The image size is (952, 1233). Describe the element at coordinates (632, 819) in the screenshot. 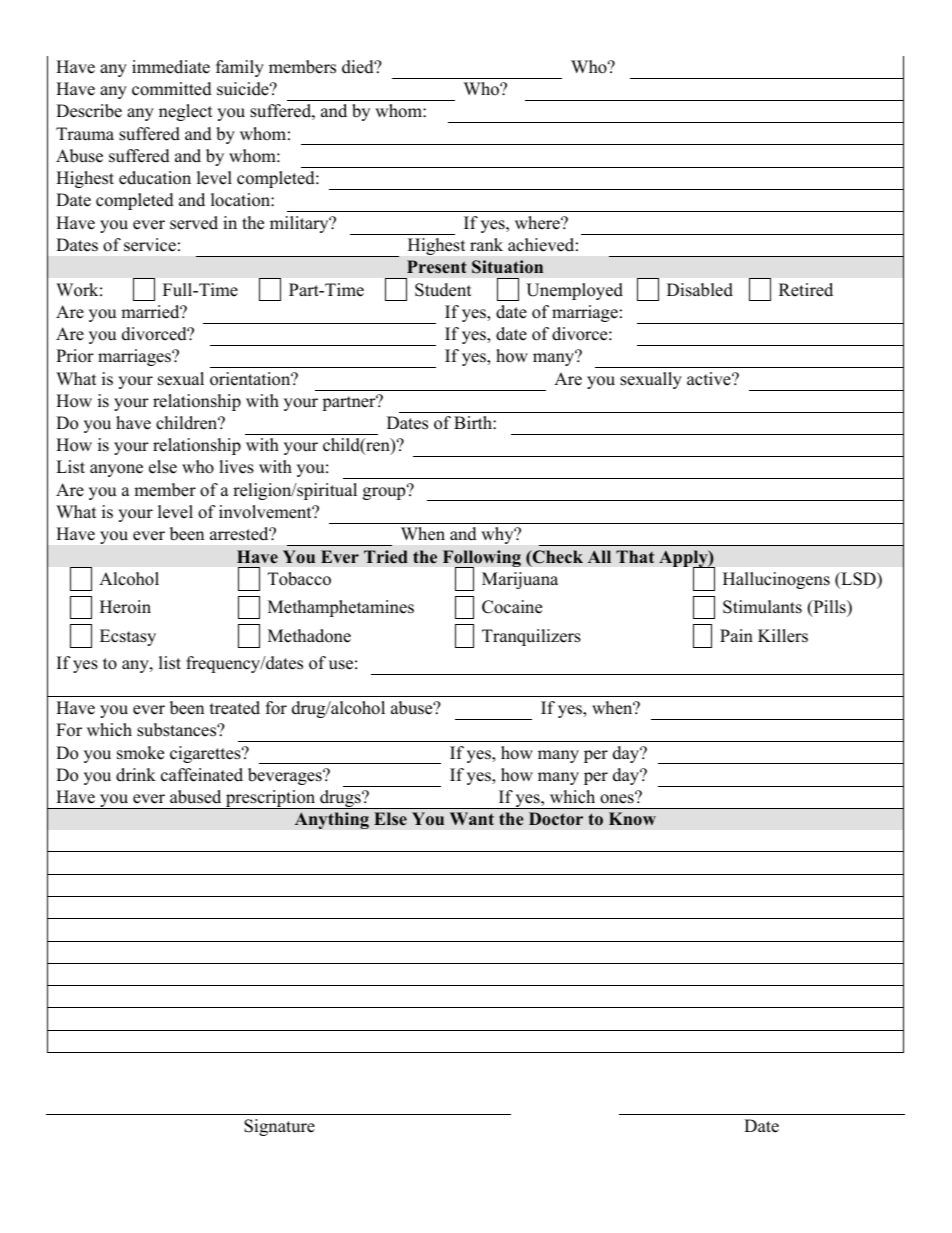

I see `Know` at that location.
